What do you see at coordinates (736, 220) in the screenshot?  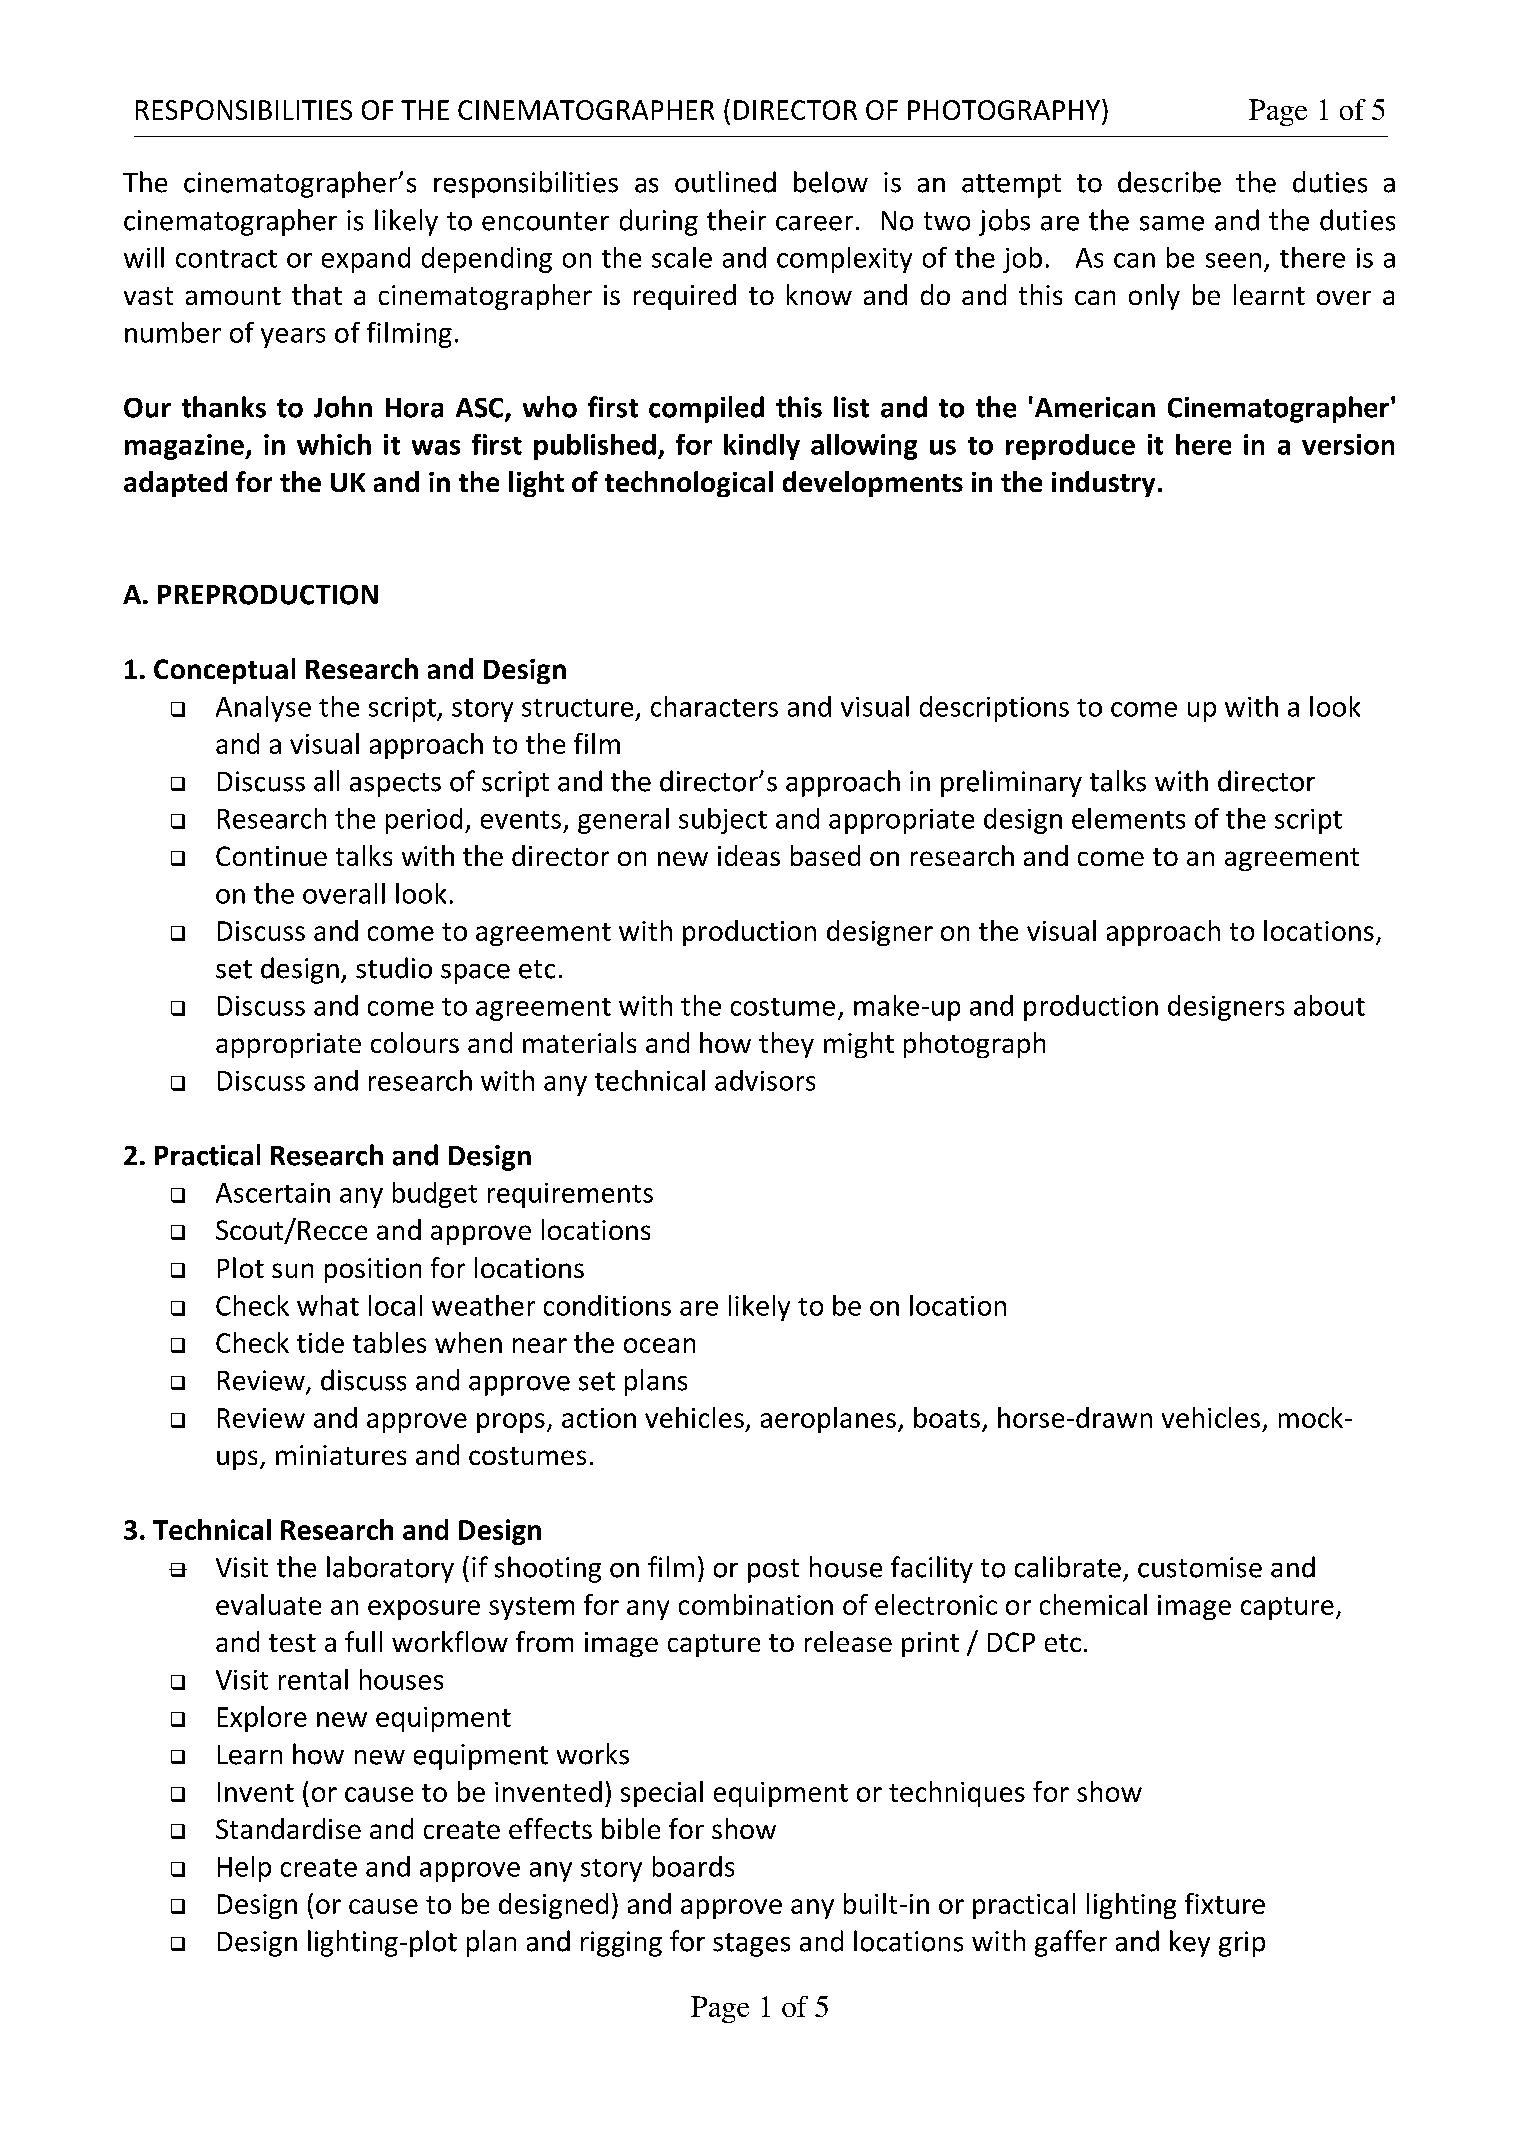 I see `their` at bounding box center [736, 220].
